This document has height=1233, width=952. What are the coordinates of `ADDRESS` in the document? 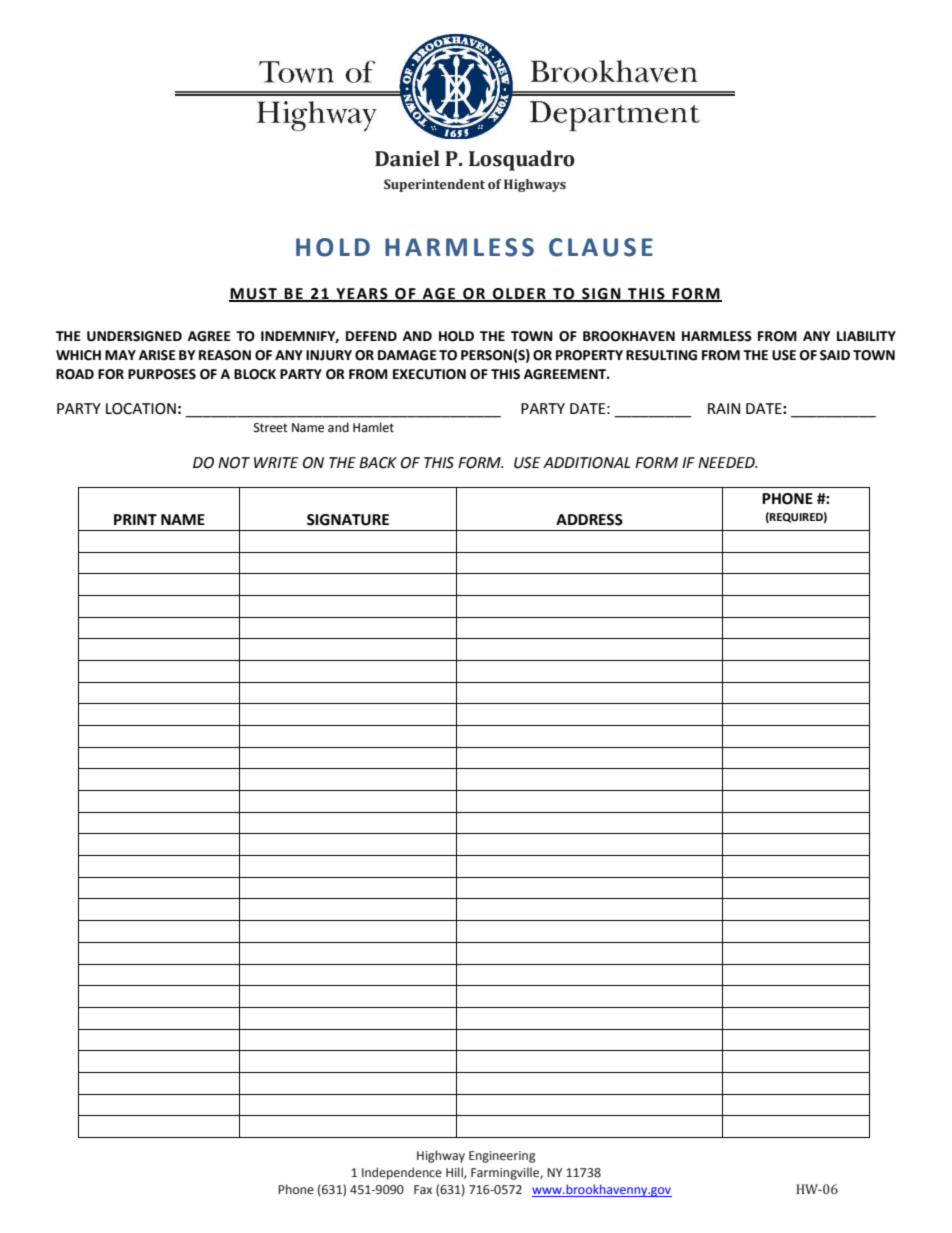 It's located at (589, 520).
